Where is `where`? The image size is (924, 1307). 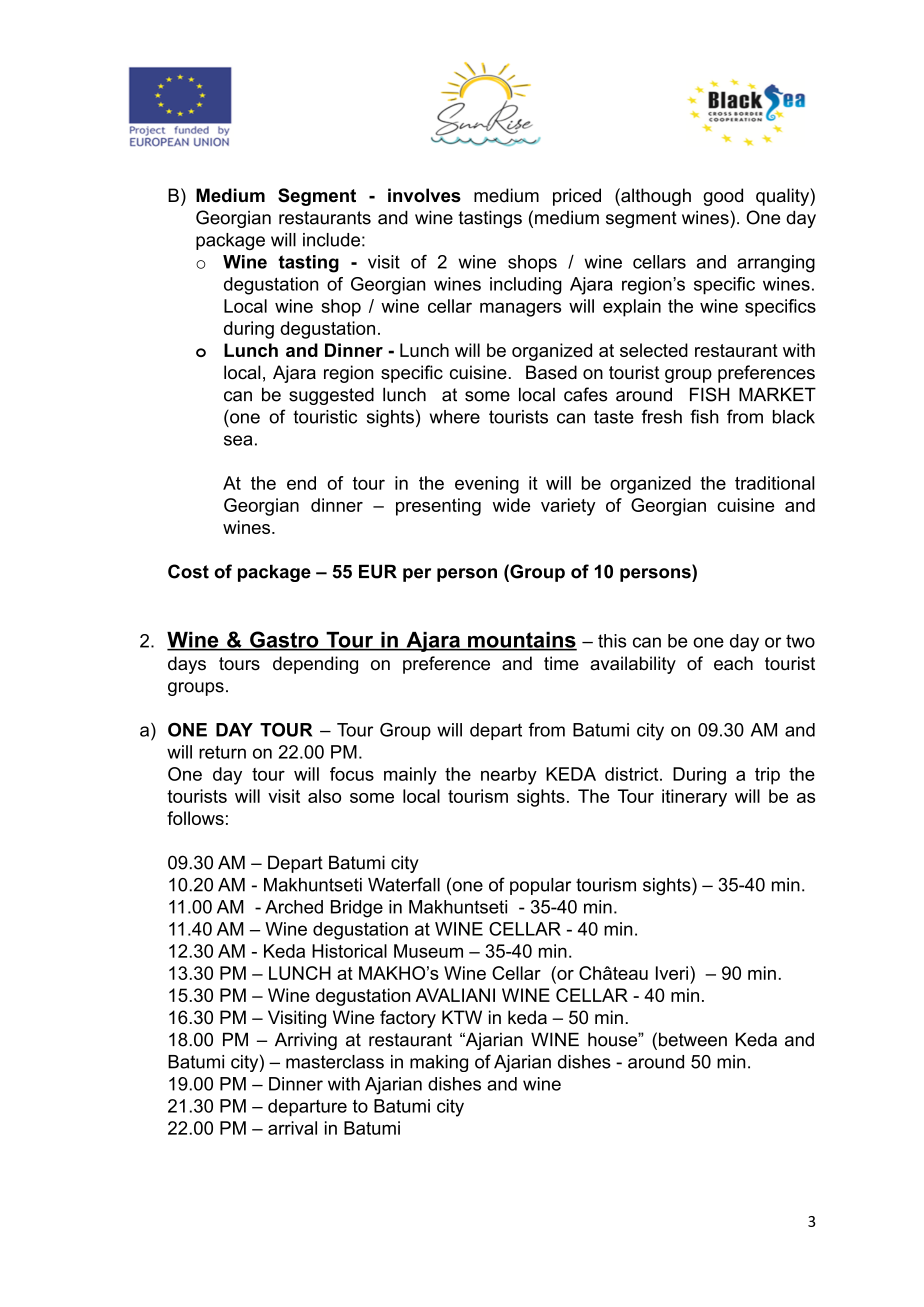
where is located at coordinates (455, 417).
